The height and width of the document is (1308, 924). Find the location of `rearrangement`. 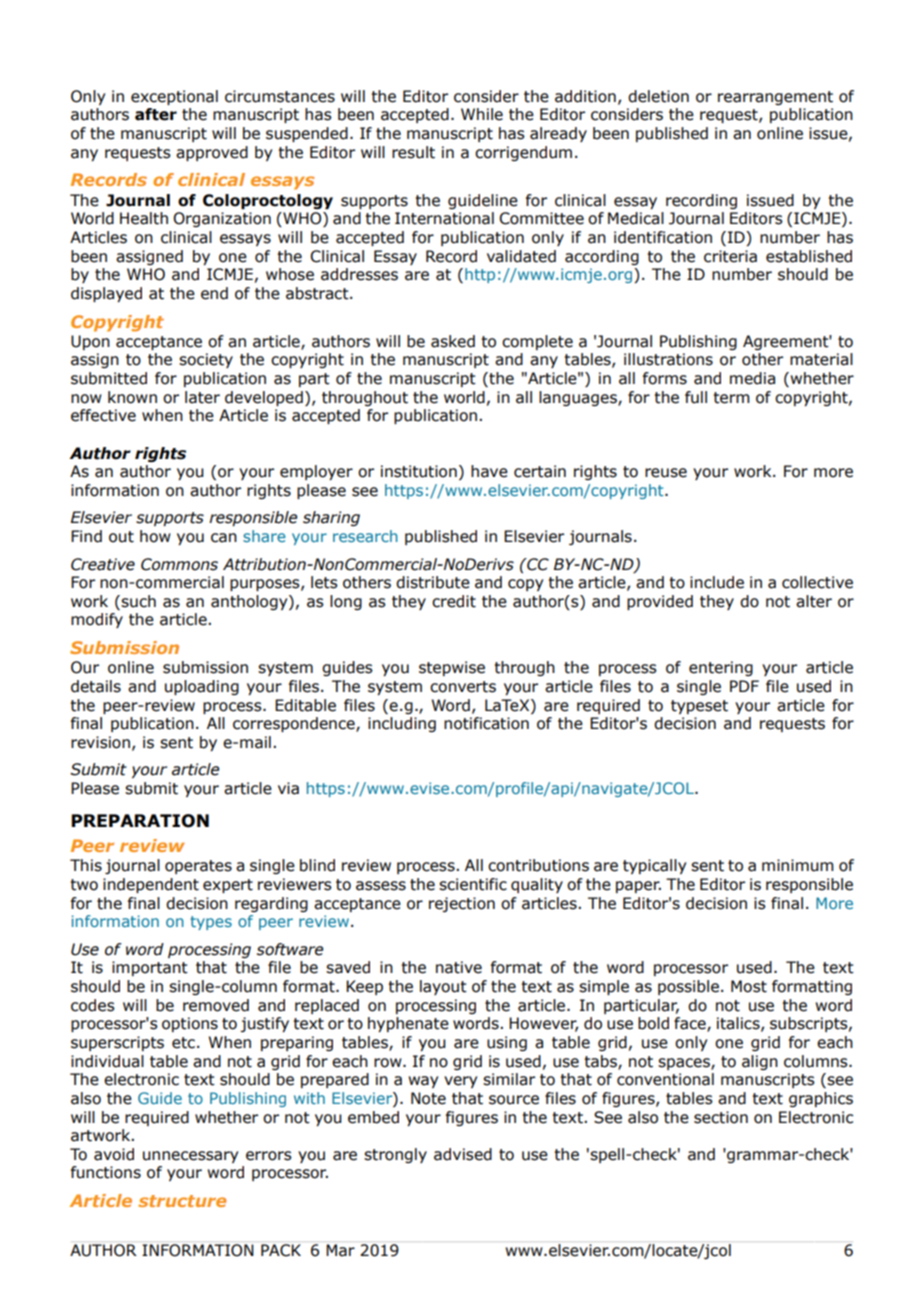

rearrangement is located at coordinates (775, 98).
